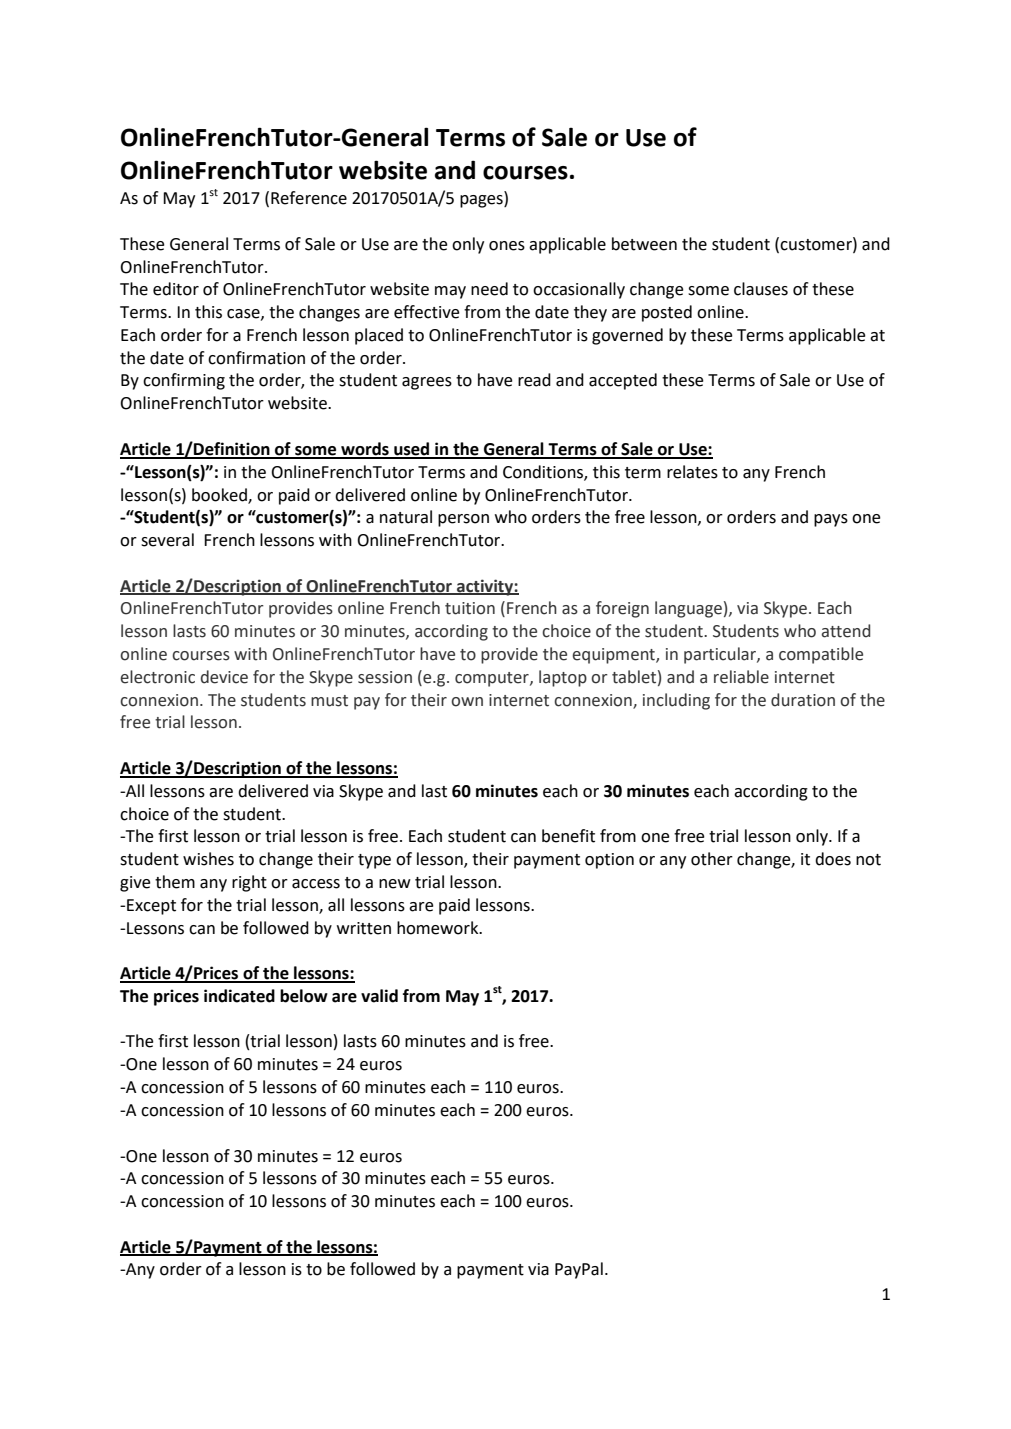 This image has width=1011, height=1429. I want to click on attend, so click(845, 631).
